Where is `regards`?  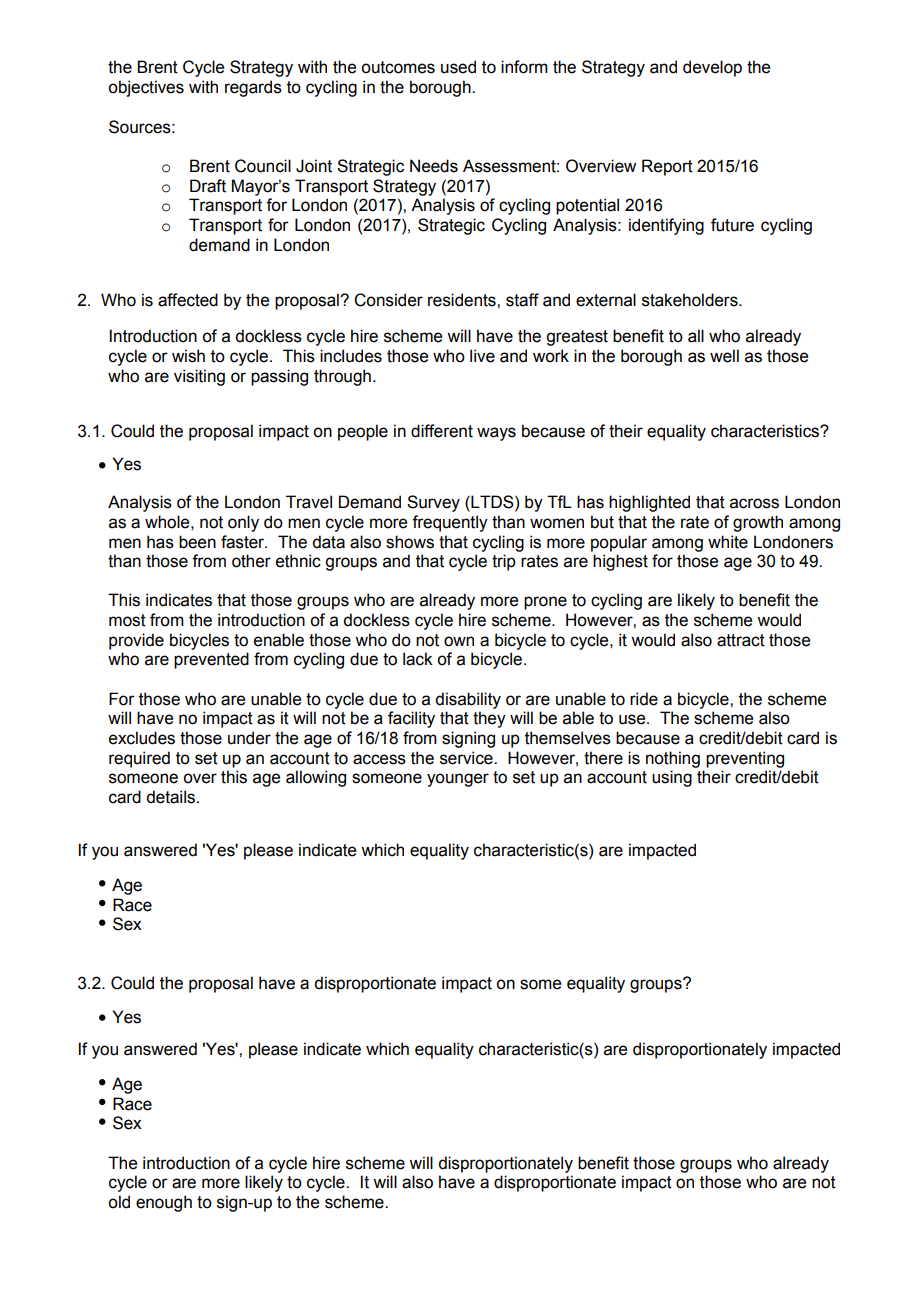
regards is located at coordinates (253, 88).
